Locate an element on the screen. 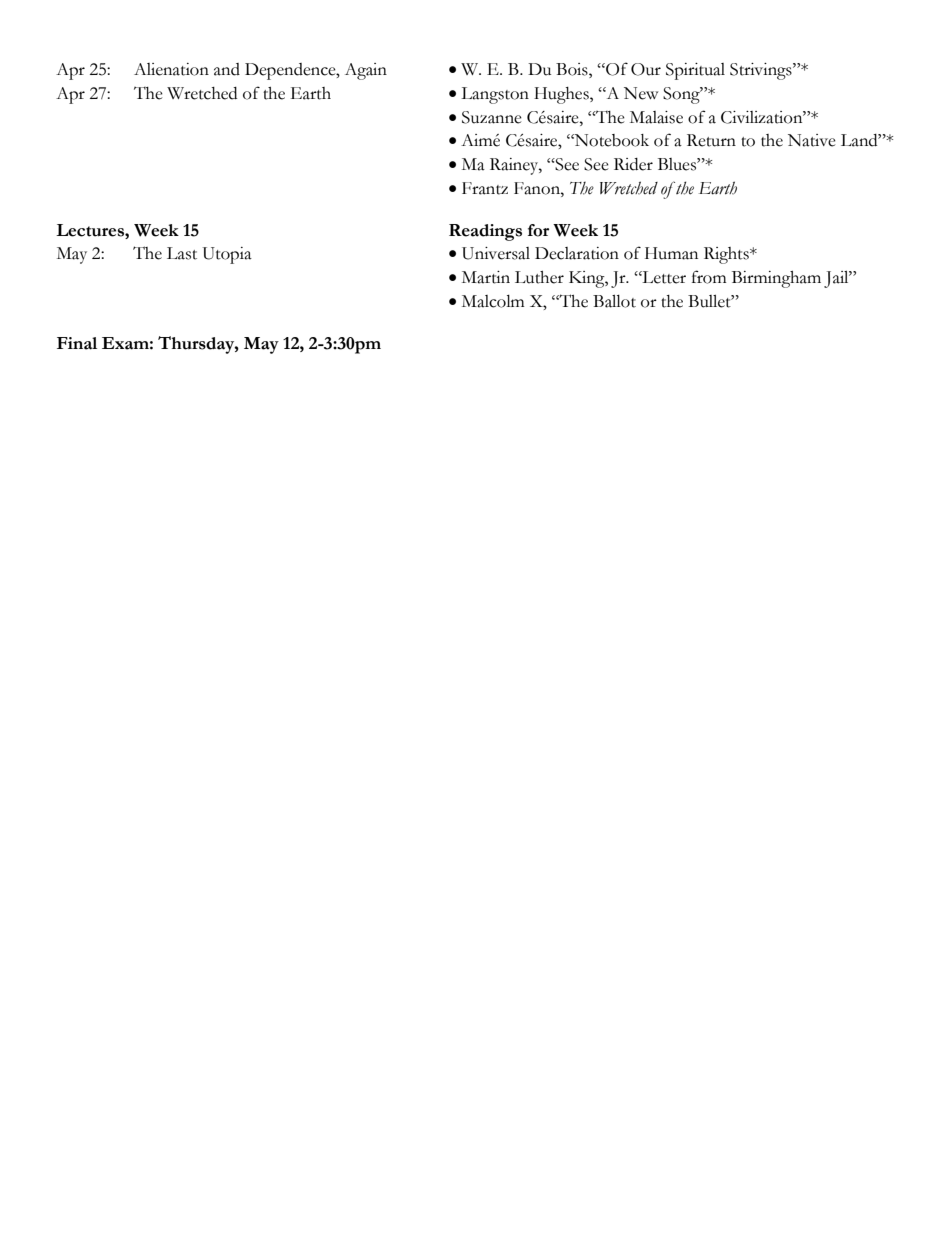  Again is located at coordinates (366, 71).
